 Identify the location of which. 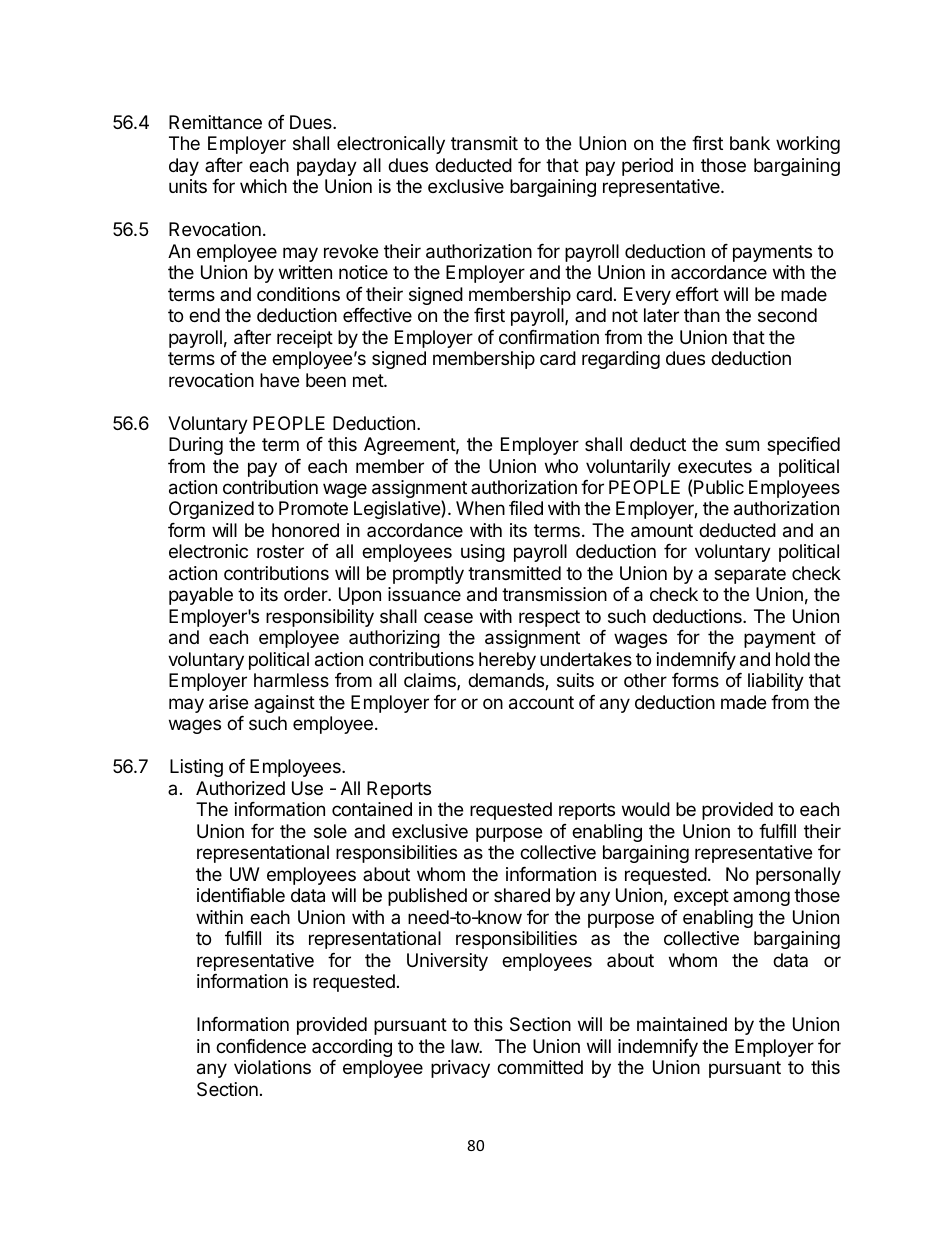
(263, 186).
